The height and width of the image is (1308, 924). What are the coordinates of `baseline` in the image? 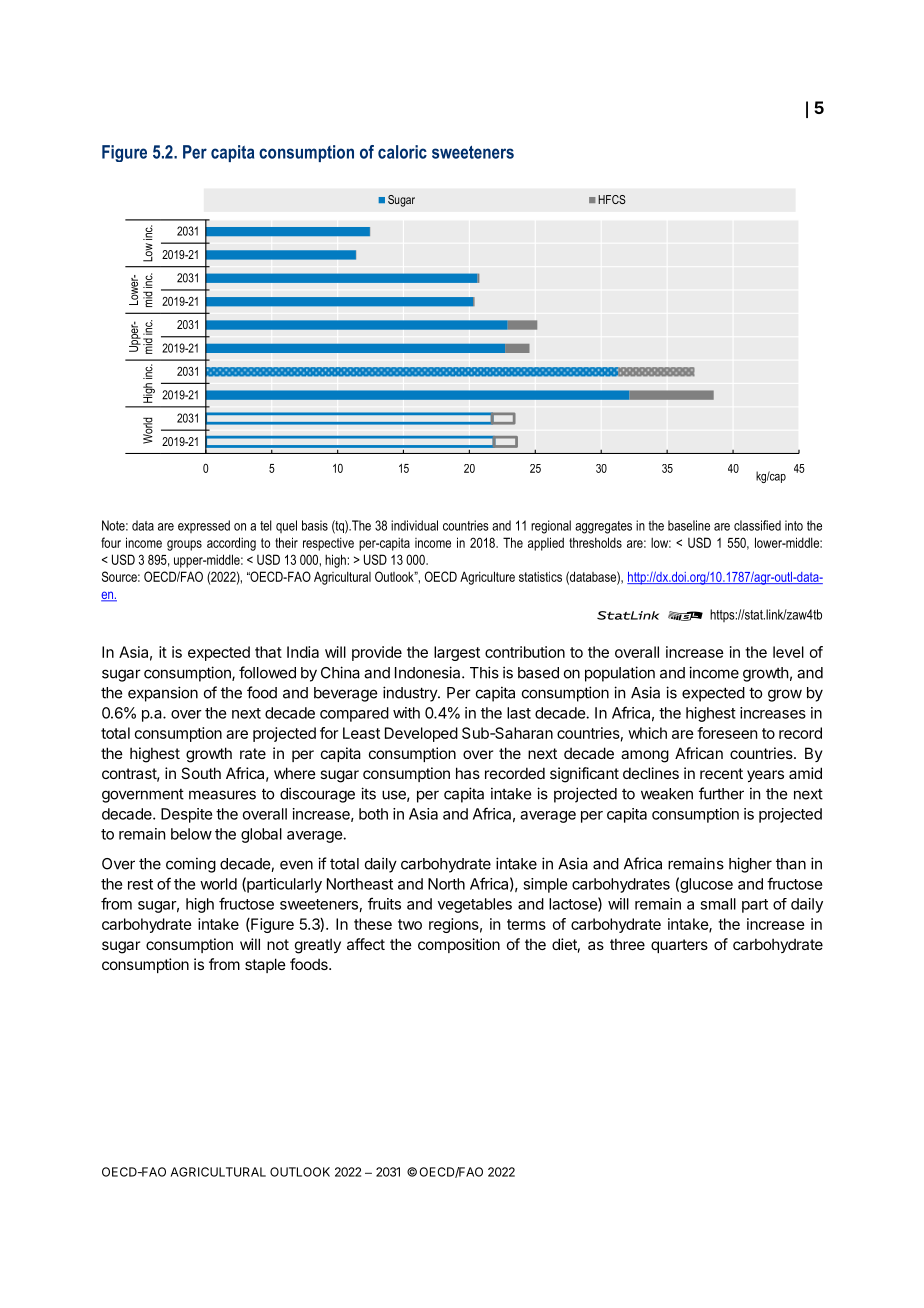 It's located at (689, 525).
